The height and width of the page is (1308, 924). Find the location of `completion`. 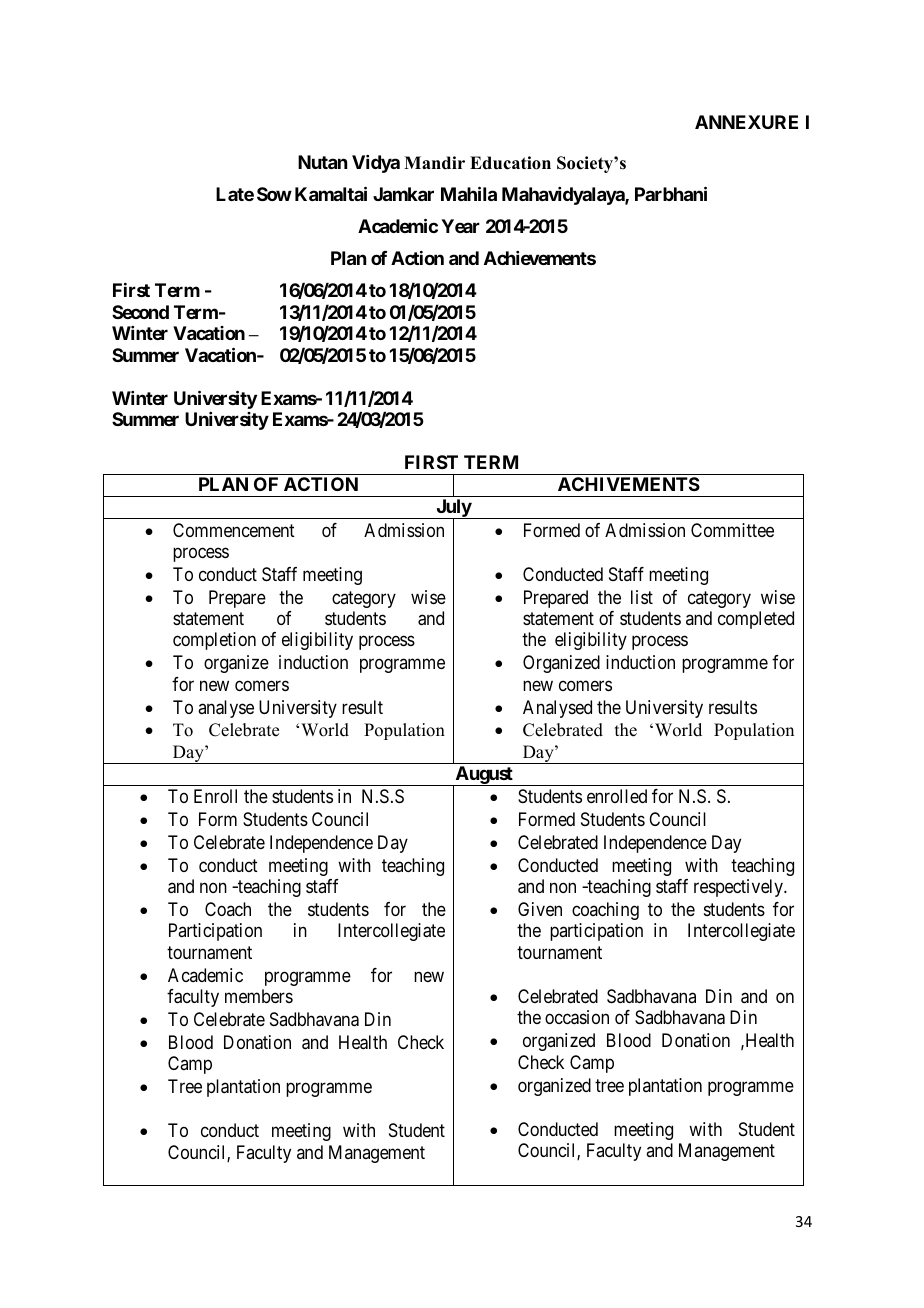

completion is located at coordinates (214, 641).
